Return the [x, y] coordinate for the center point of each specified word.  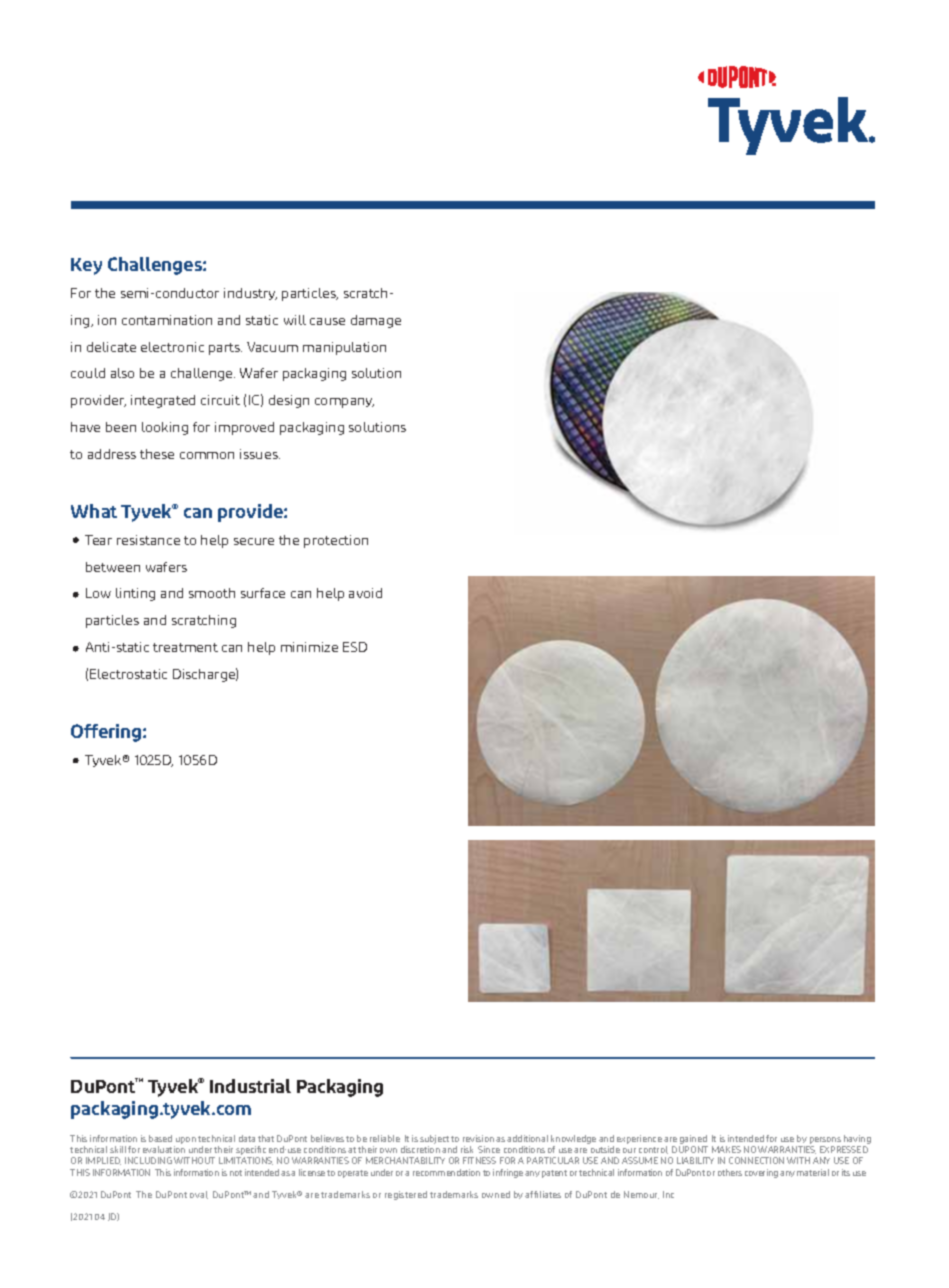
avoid [365, 593]
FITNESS [479, 1160]
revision [478, 1138]
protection [336, 541]
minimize [309, 647]
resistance [148, 540]
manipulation [344, 348]
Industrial [250, 1086]
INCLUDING [148, 1160]
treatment [185, 647]
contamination [167, 320]
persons [825, 1142]
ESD [355, 647]
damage [376, 321]
